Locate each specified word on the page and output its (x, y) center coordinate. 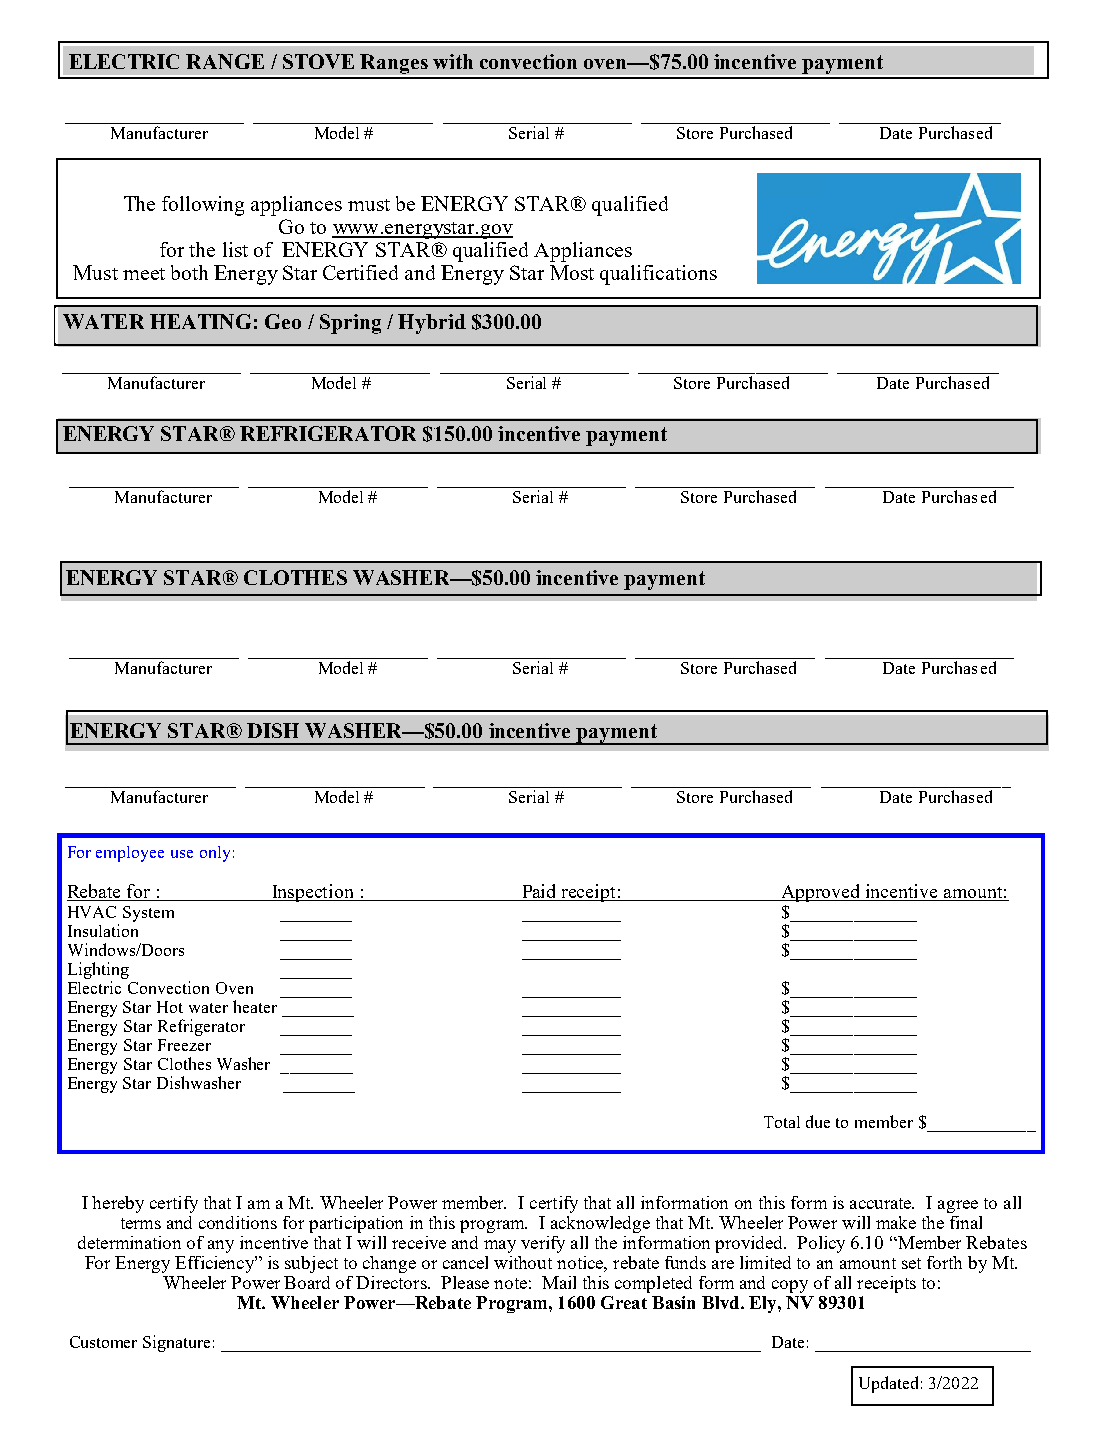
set (911, 1263)
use (182, 854)
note (510, 1283)
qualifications (658, 275)
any (221, 1246)
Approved (821, 893)
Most (572, 272)
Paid (539, 892)
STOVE (318, 61)
